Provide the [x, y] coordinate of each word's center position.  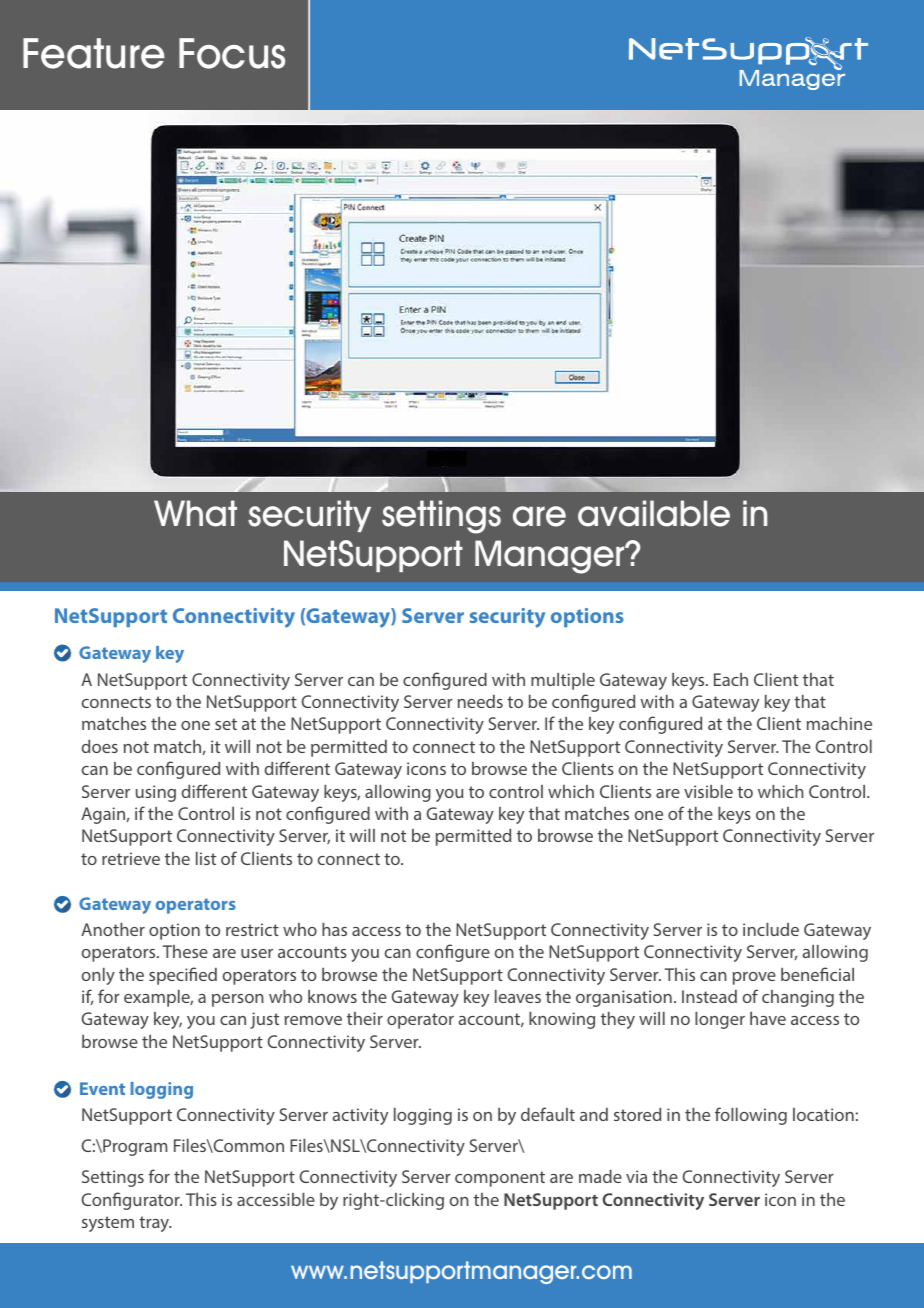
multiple [563, 681]
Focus [232, 53]
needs [480, 701]
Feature [94, 53]
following [751, 1116]
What [195, 513]
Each [731, 679]
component [500, 1179]
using [156, 793]
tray [155, 1224]
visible [708, 791]
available [654, 513]
